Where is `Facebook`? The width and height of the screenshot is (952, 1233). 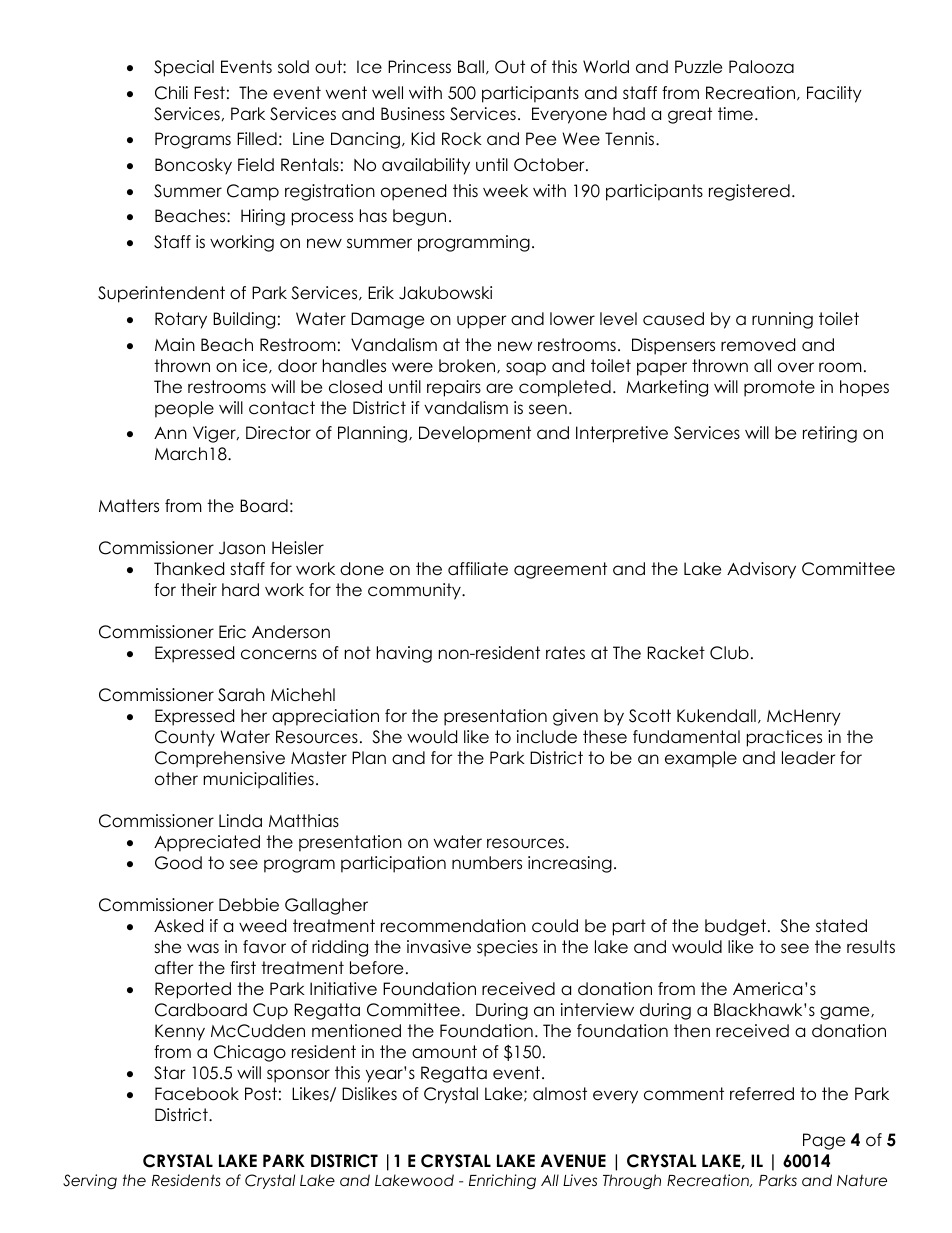
Facebook is located at coordinates (197, 1094).
